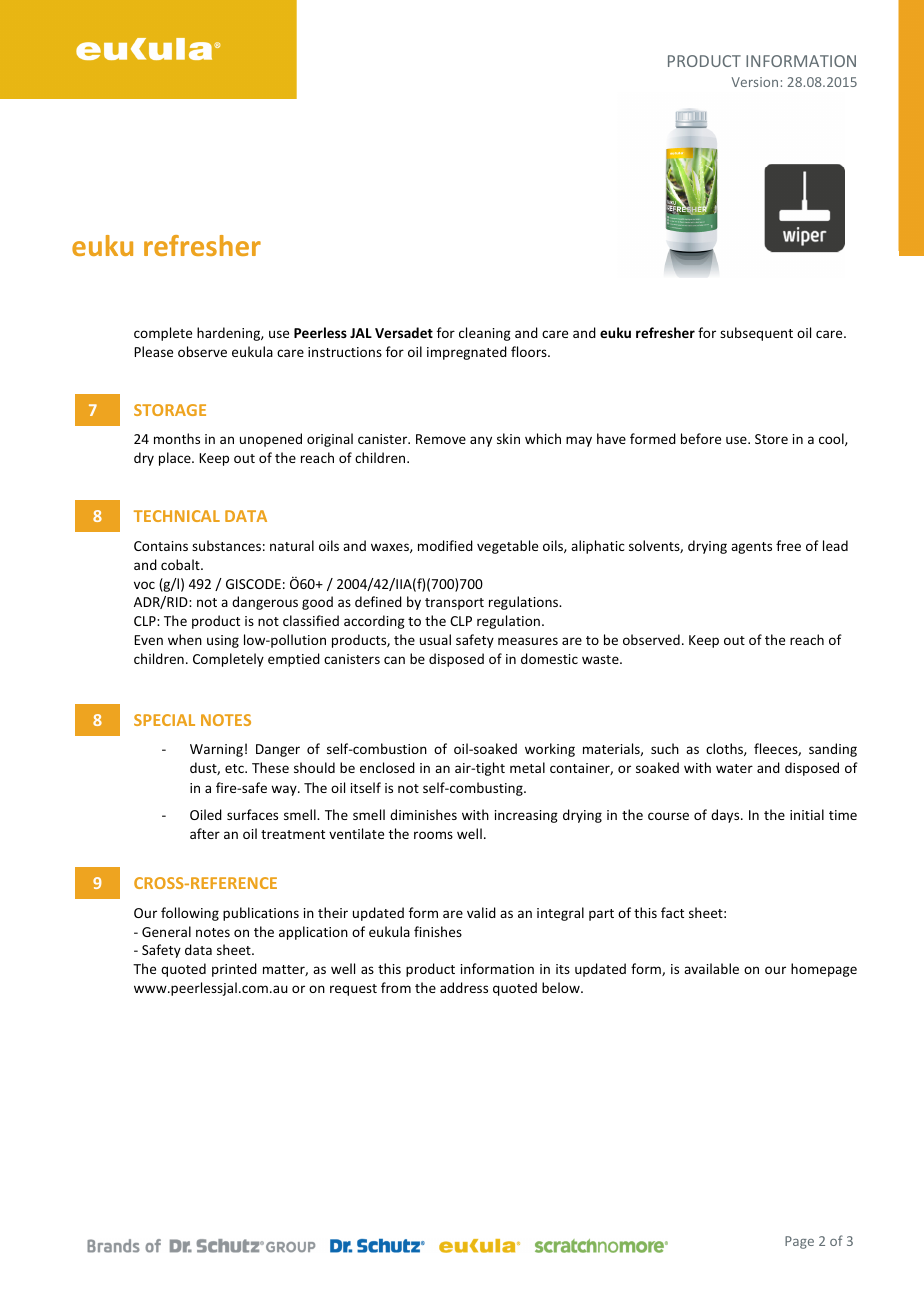 This page has width=924, height=1308. What do you see at coordinates (754, 82) in the page?
I see `Version` at bounding box center [754, 82].
